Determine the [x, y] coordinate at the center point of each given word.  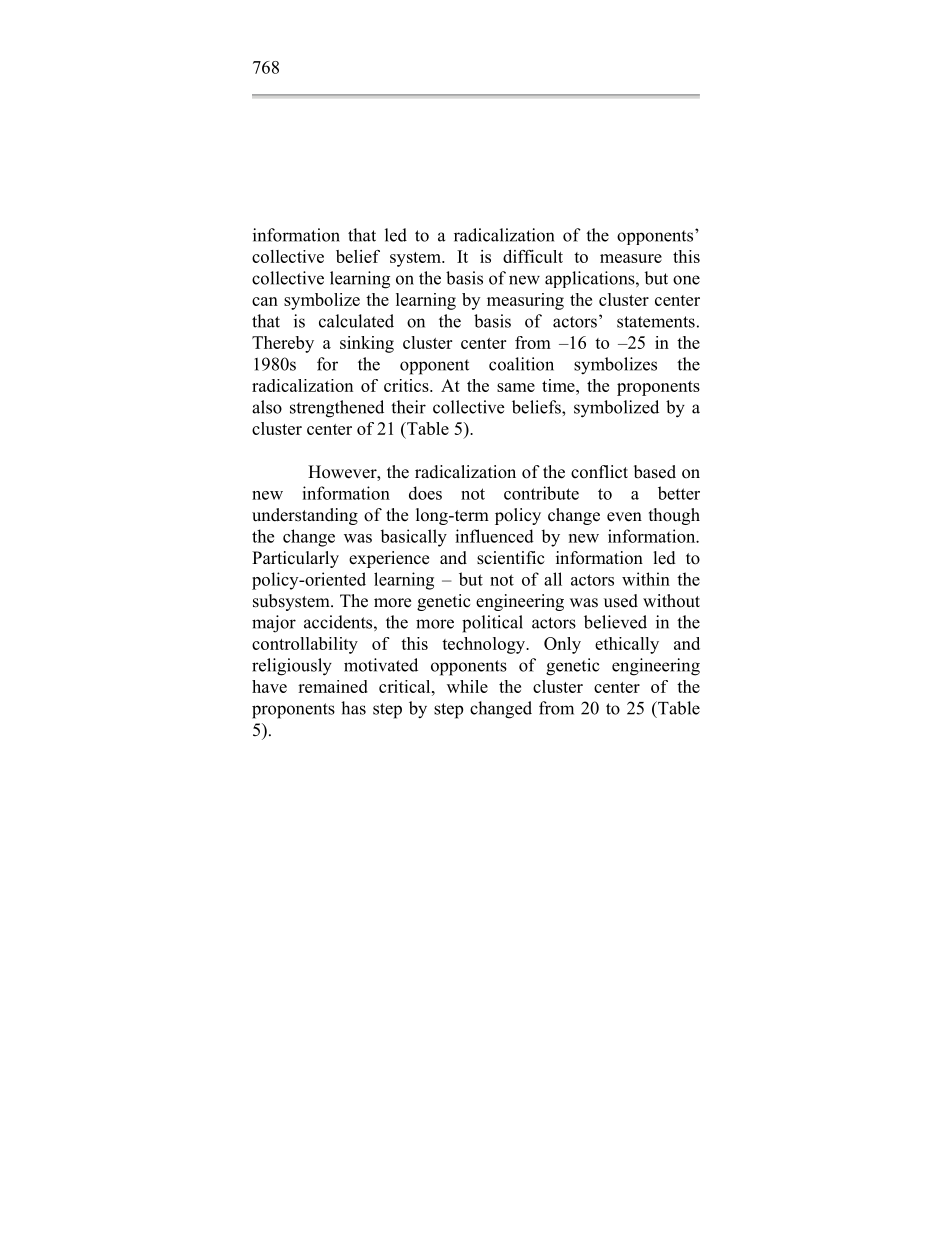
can [265, 301]
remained [333, 686]
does [425, 493]
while [467, 686]
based [655, 472]
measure [631, 258]
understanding [305, 516]
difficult [533, 256]
